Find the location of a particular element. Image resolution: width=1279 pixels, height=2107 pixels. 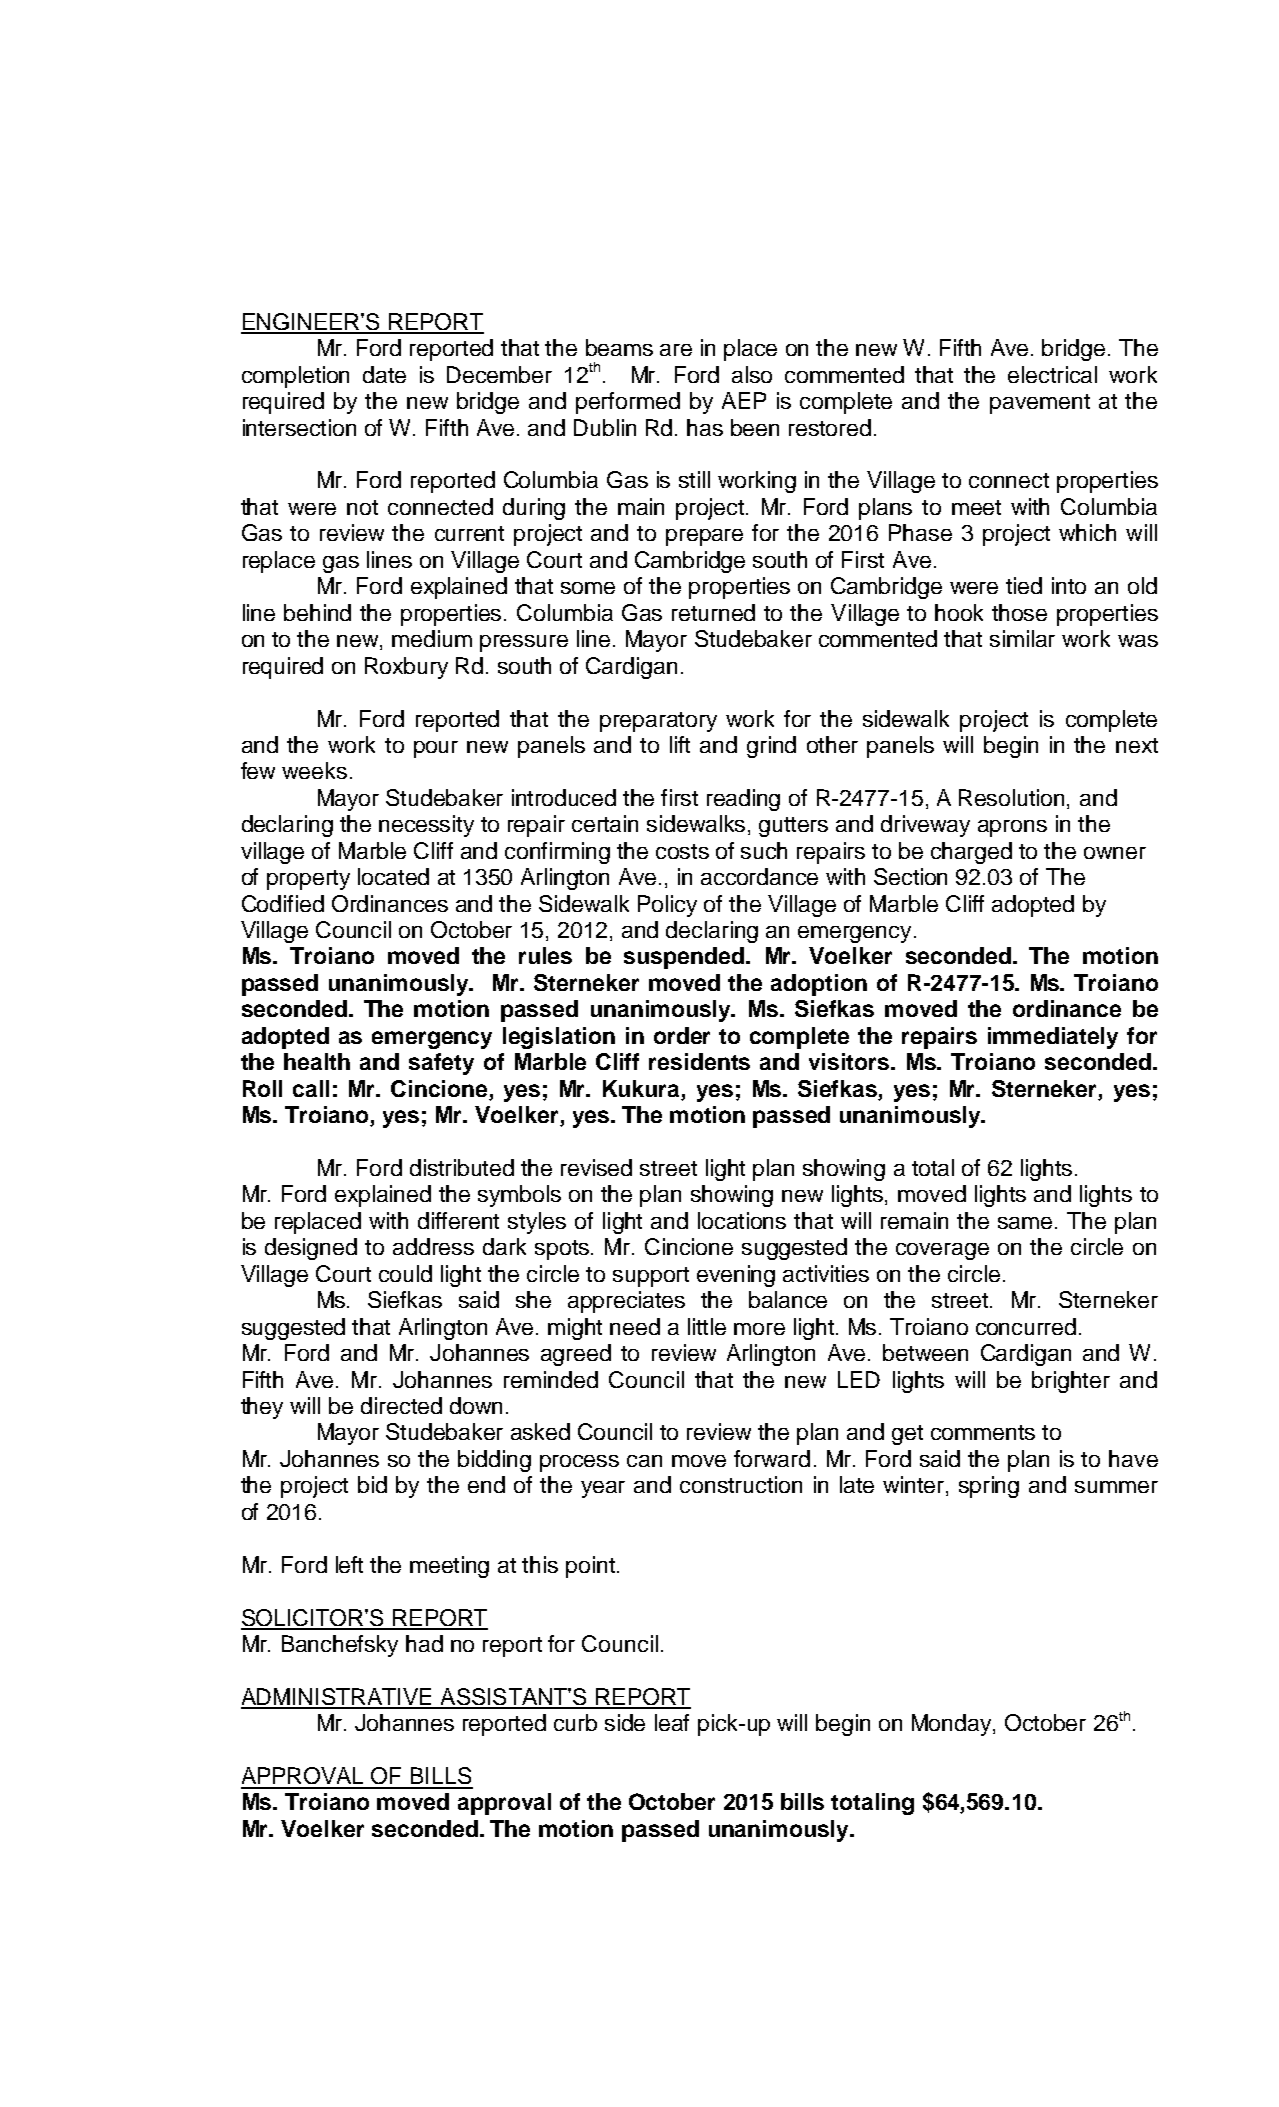

immediately is located at coordinates (1053, 1038).
